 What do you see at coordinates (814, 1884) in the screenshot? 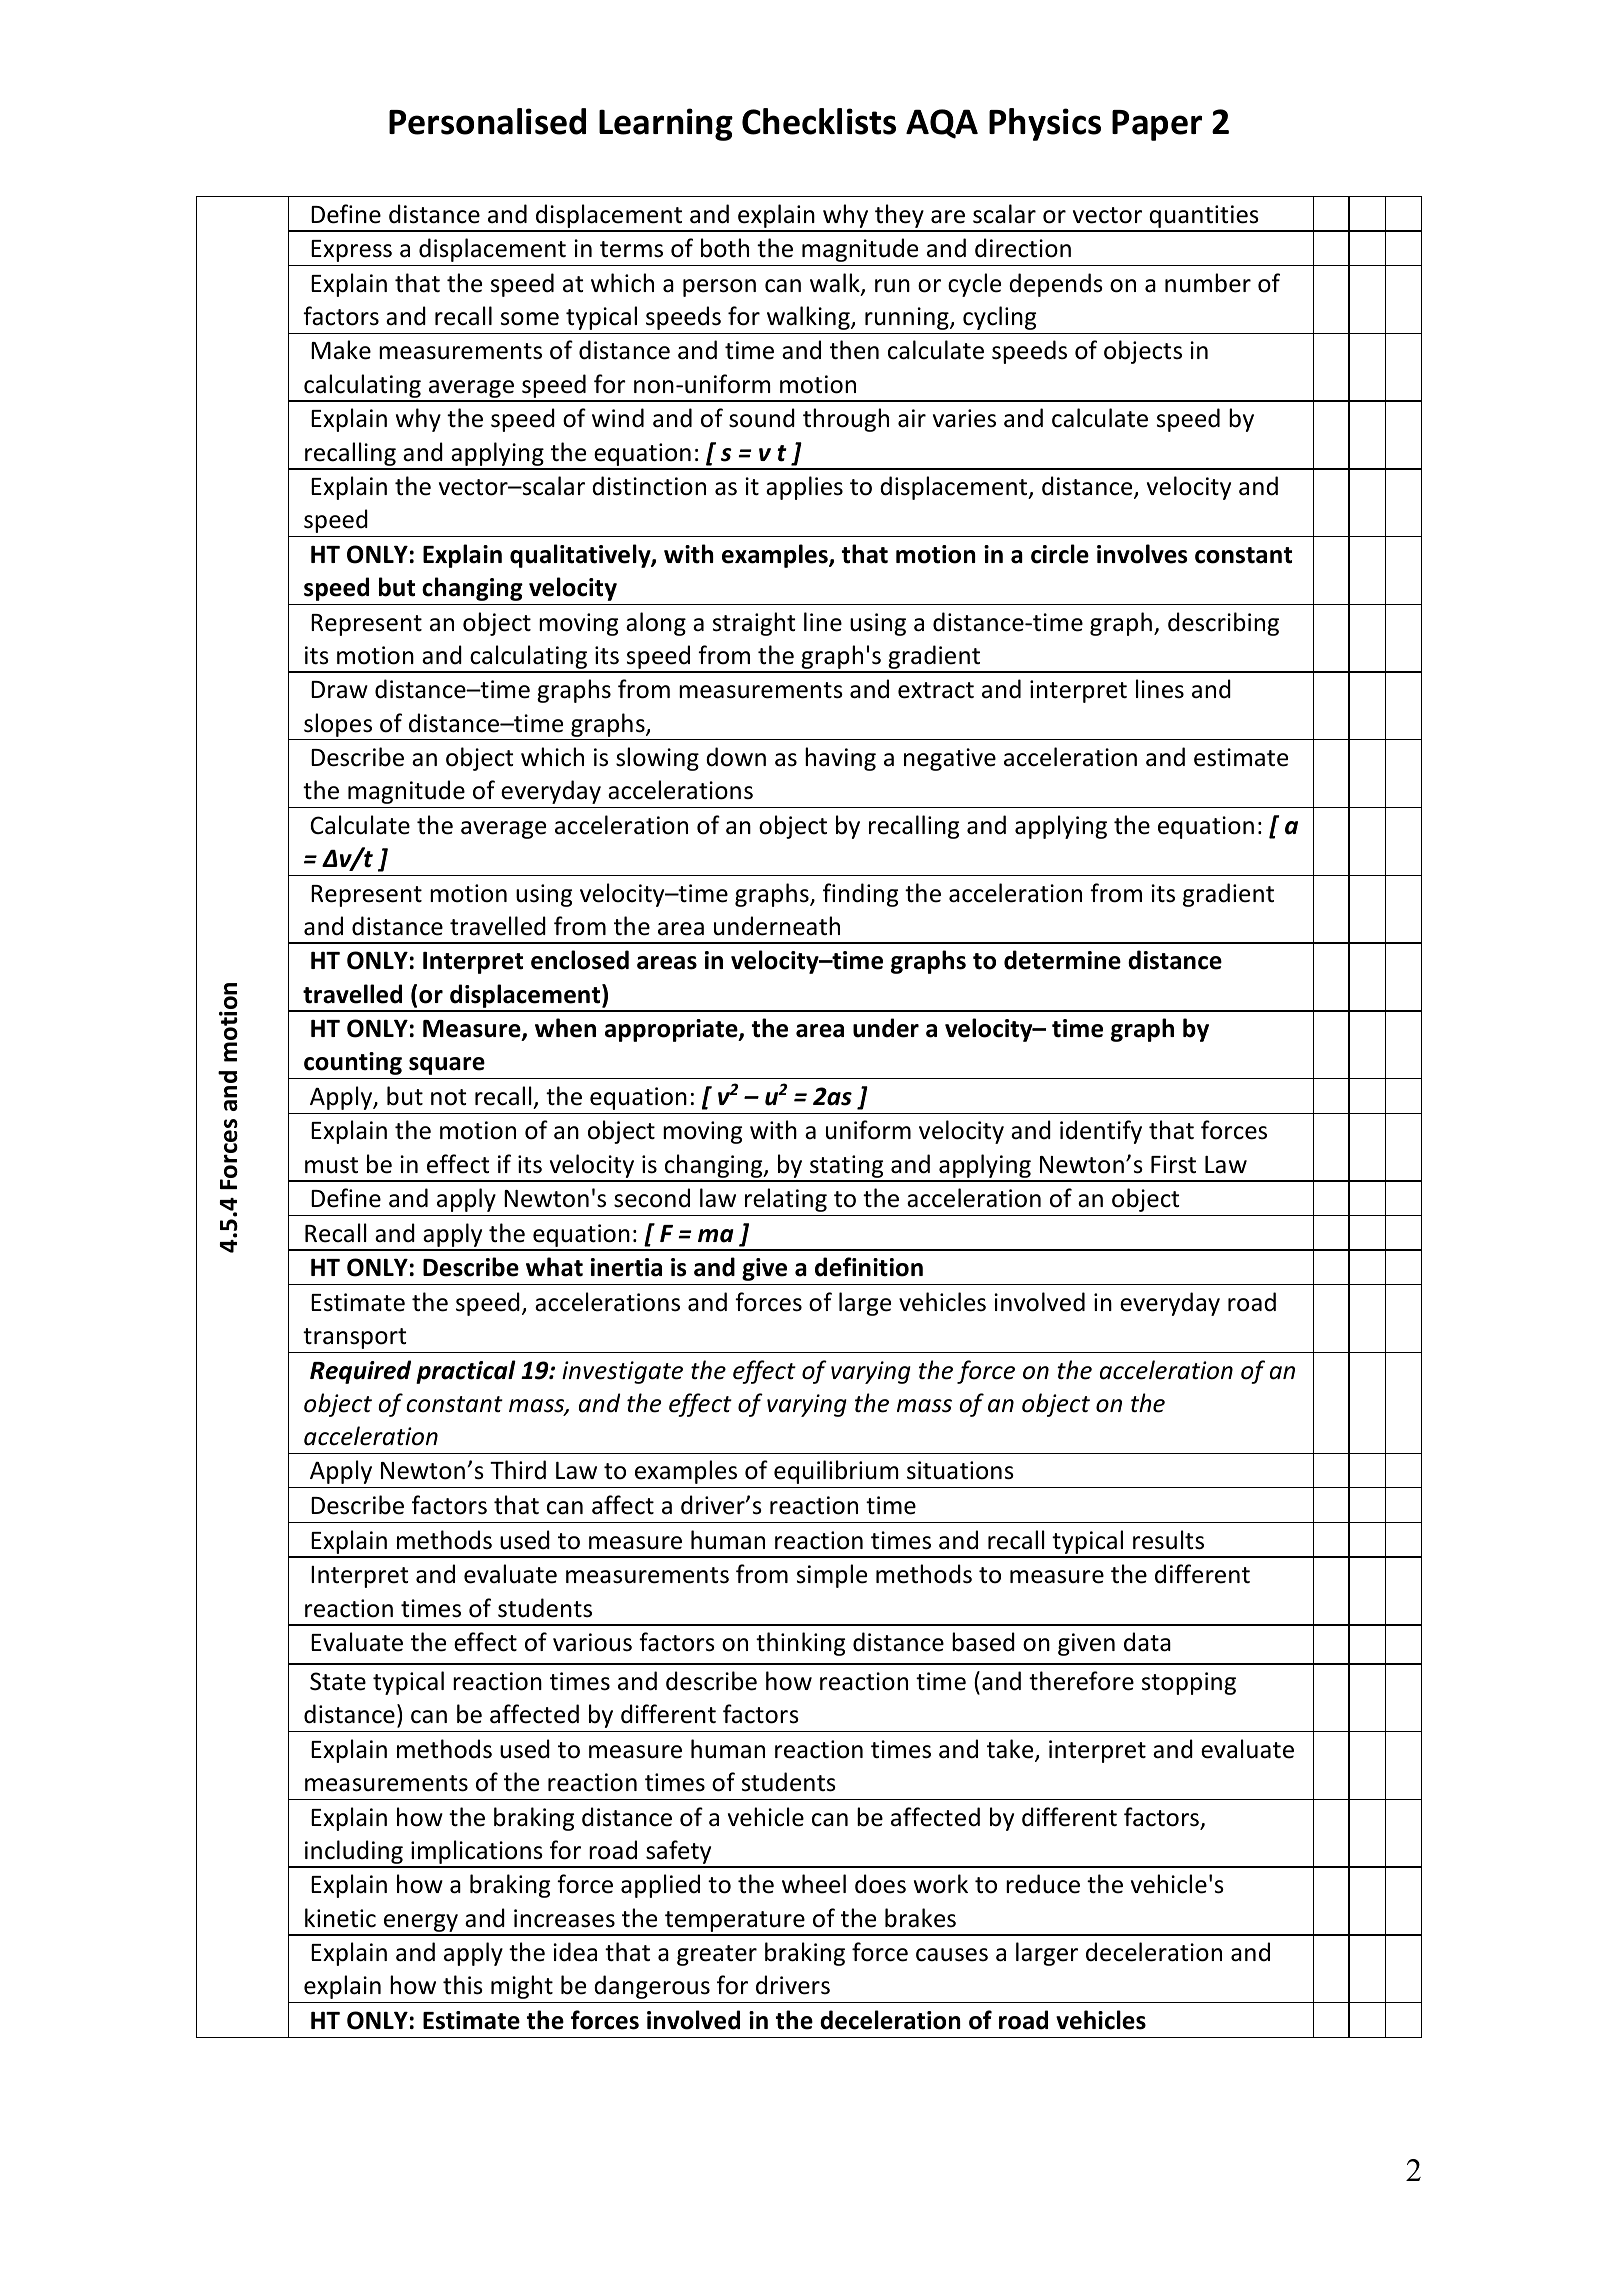
I see `wheel` at bounding box center [814, 1884].
